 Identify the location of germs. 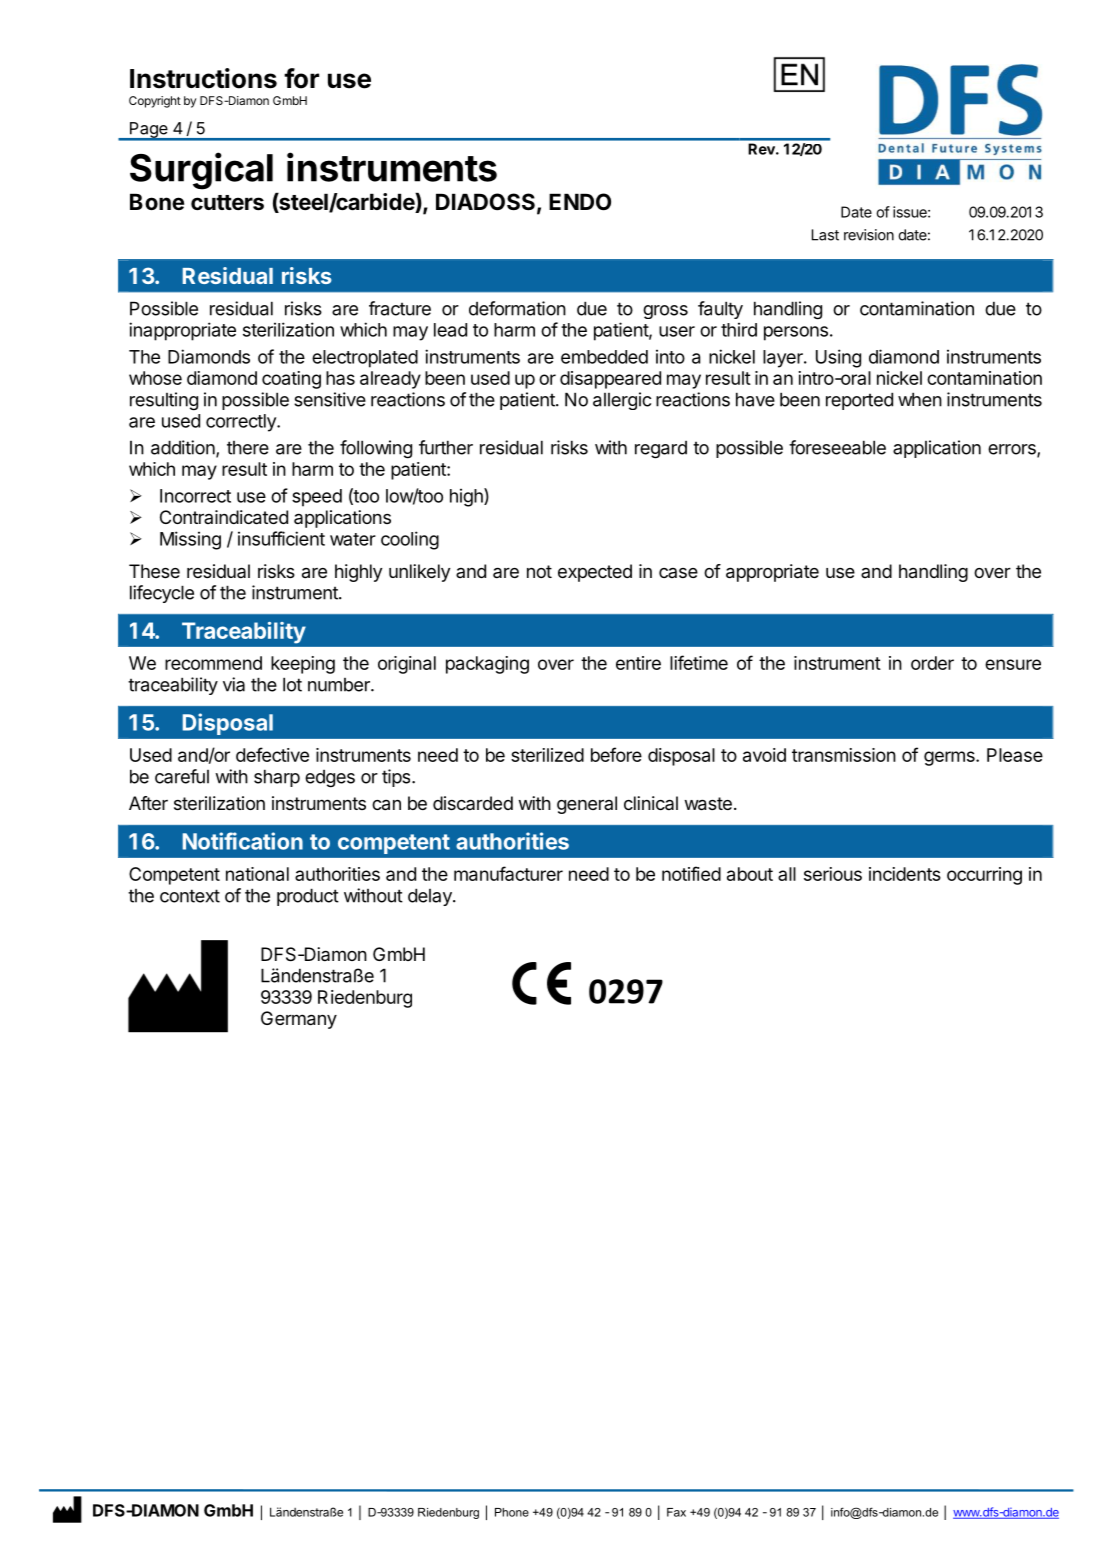
(950, 758).
